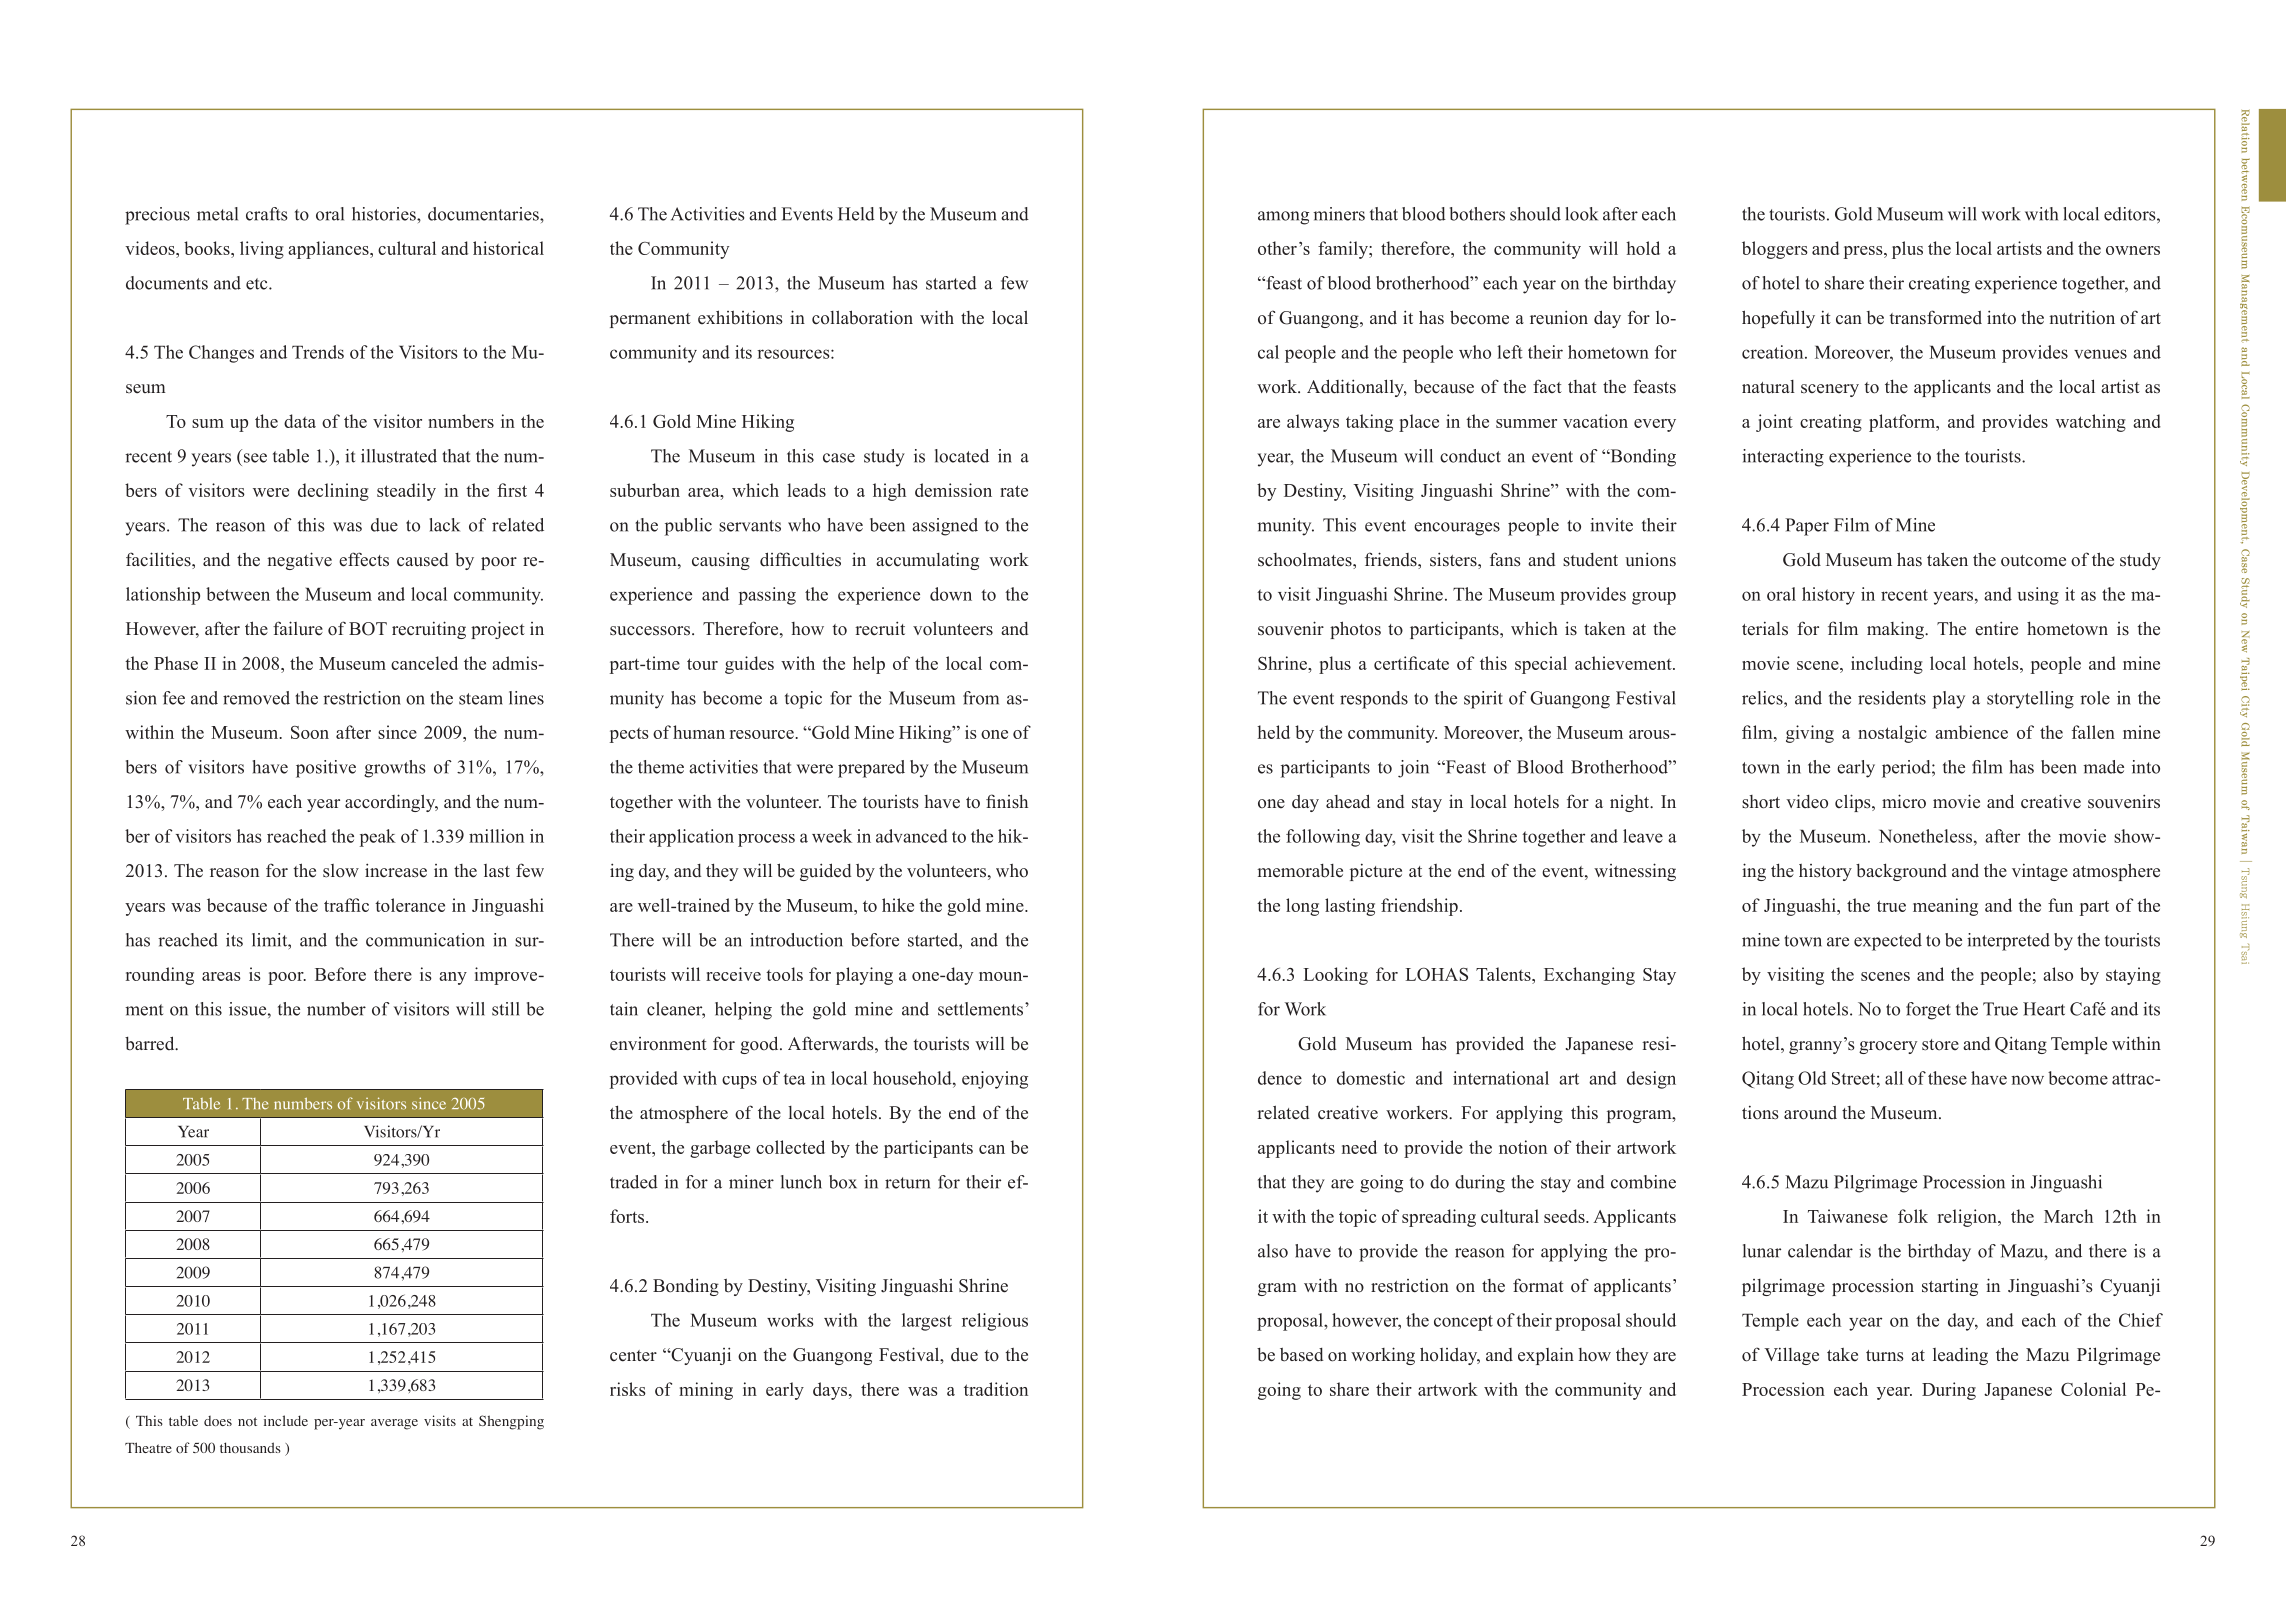 This image has height=1617, width=2286. What do you see at coordinates (394, 1424) in the image?
I see `average` at bounding box center [394, 1424].
